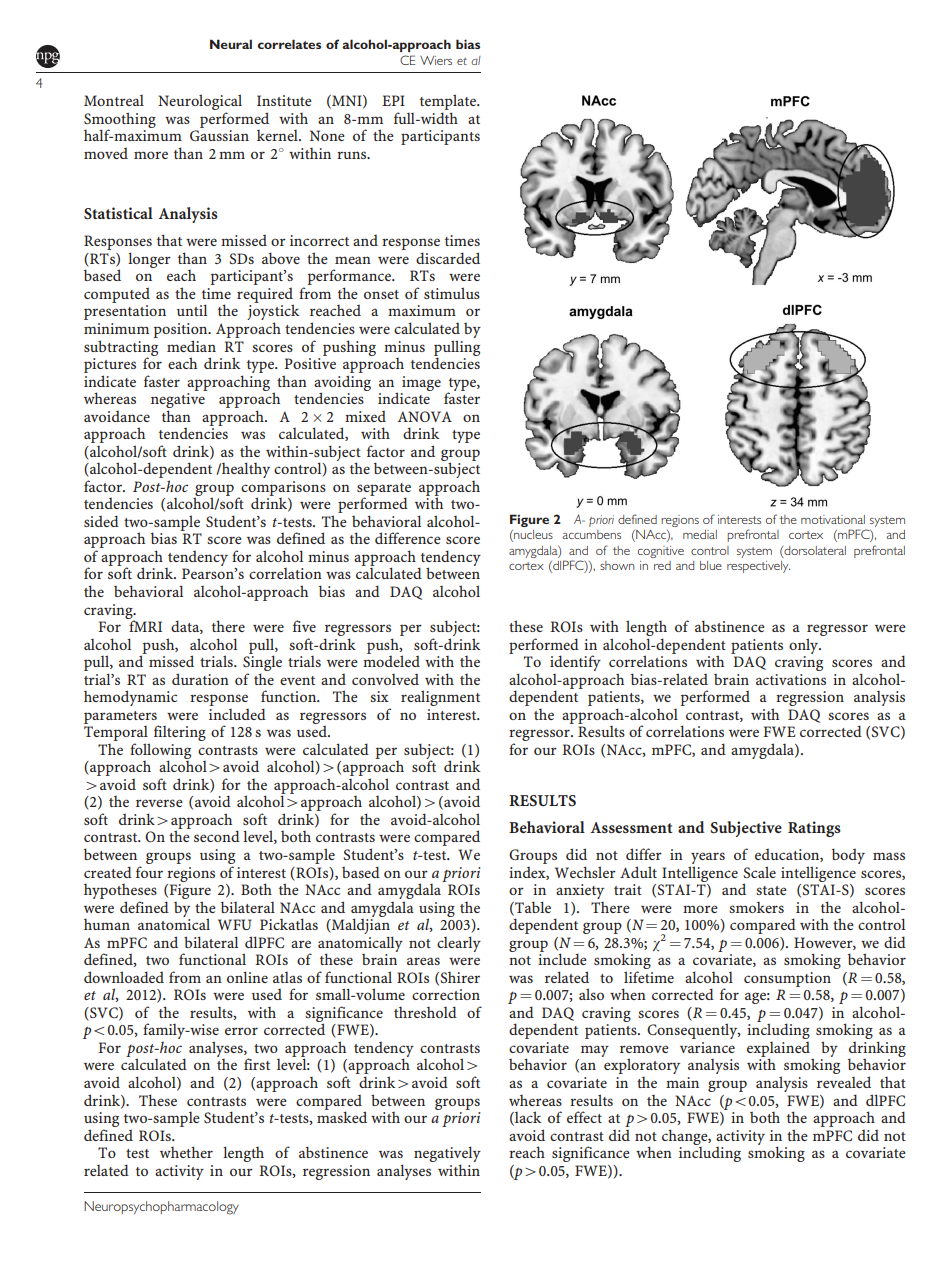 This screenshot has width=952, height=1270. What do you see at coordinates (186, 1152) in the screenshot?
I see `whether` at bounding box center [186, 1152].
